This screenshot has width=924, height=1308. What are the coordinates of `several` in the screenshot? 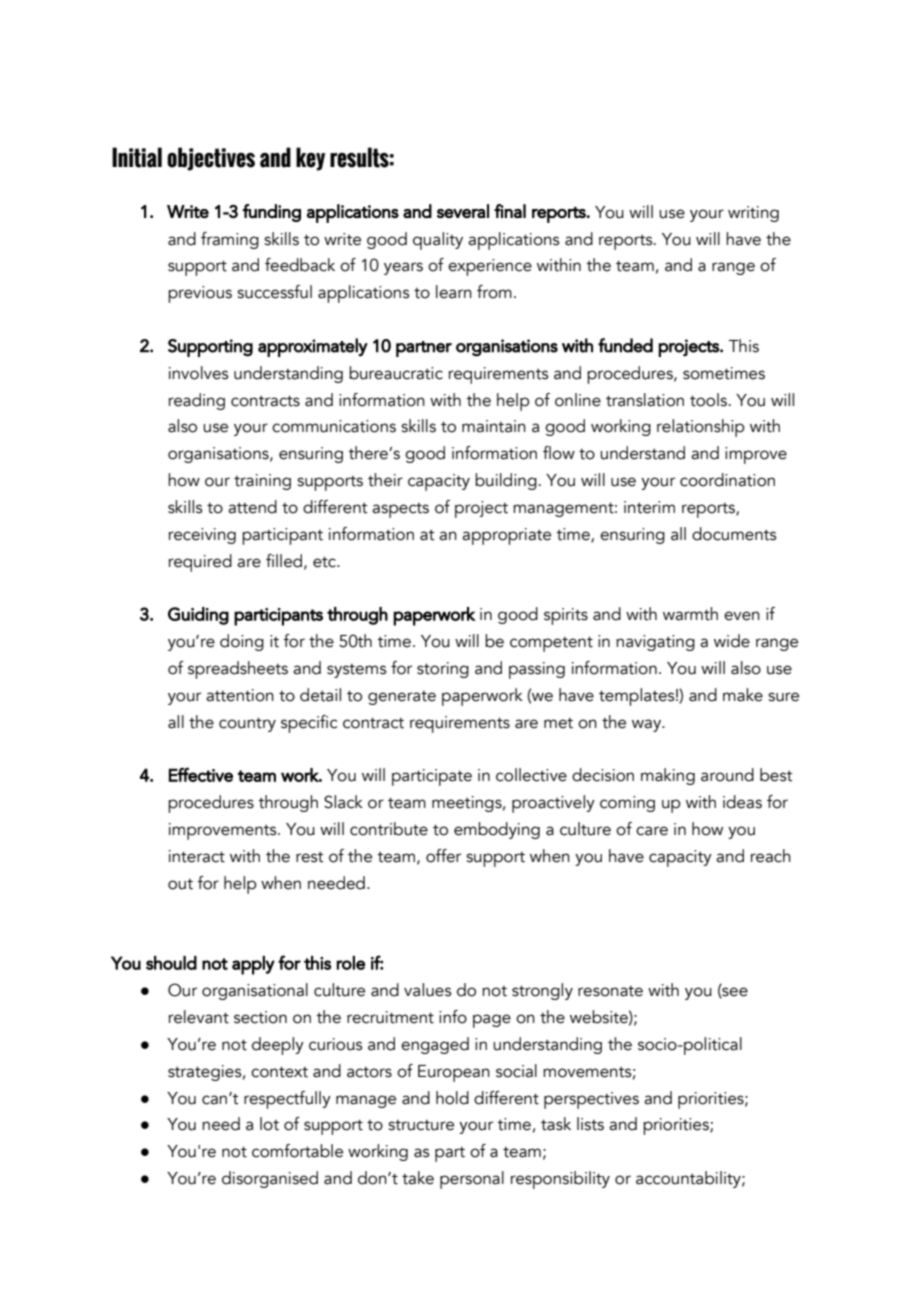 It's located at (463, 211).
